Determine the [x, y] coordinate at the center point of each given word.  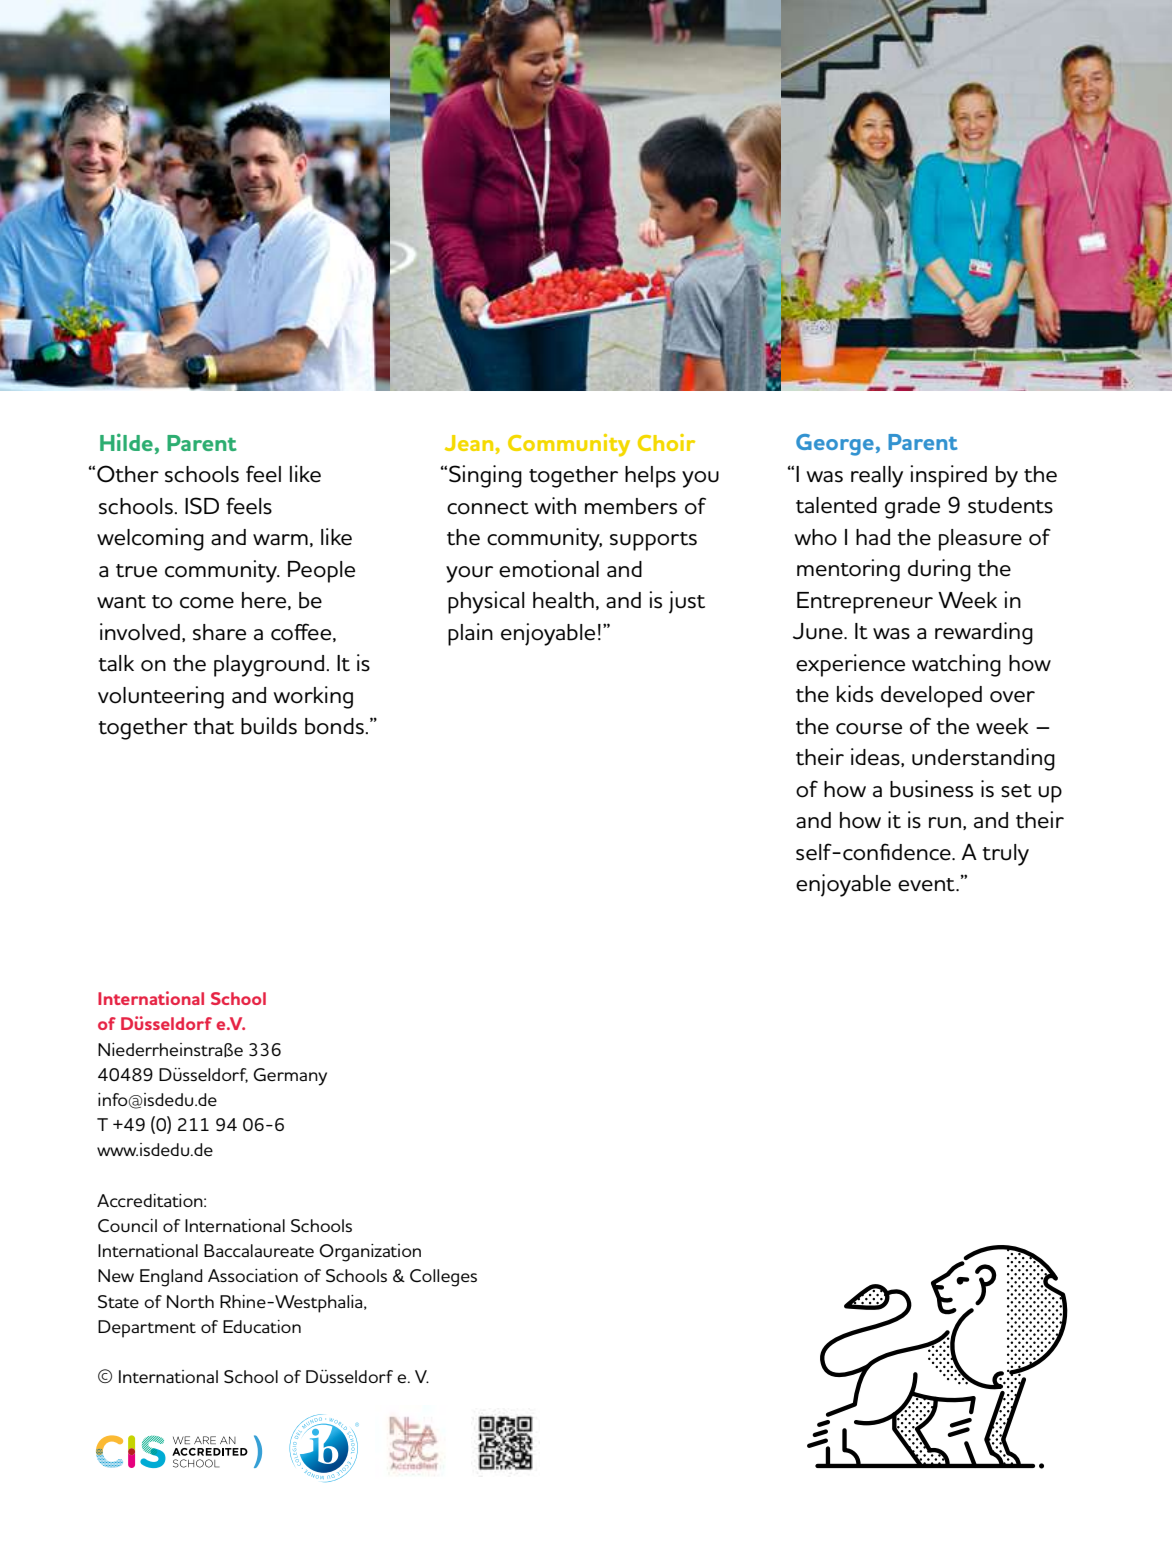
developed [931, 697]
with [555, 506]
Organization [370, 1253]
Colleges [443, 1278]
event [927, 885]
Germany [290, 1077]
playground [269, 666]
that [214, 726]
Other [128, 474]
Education [262, 1326]
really [877, 477]
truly [1006, 855]
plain [470, 634]
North [190, 1301]
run [945, 823]
